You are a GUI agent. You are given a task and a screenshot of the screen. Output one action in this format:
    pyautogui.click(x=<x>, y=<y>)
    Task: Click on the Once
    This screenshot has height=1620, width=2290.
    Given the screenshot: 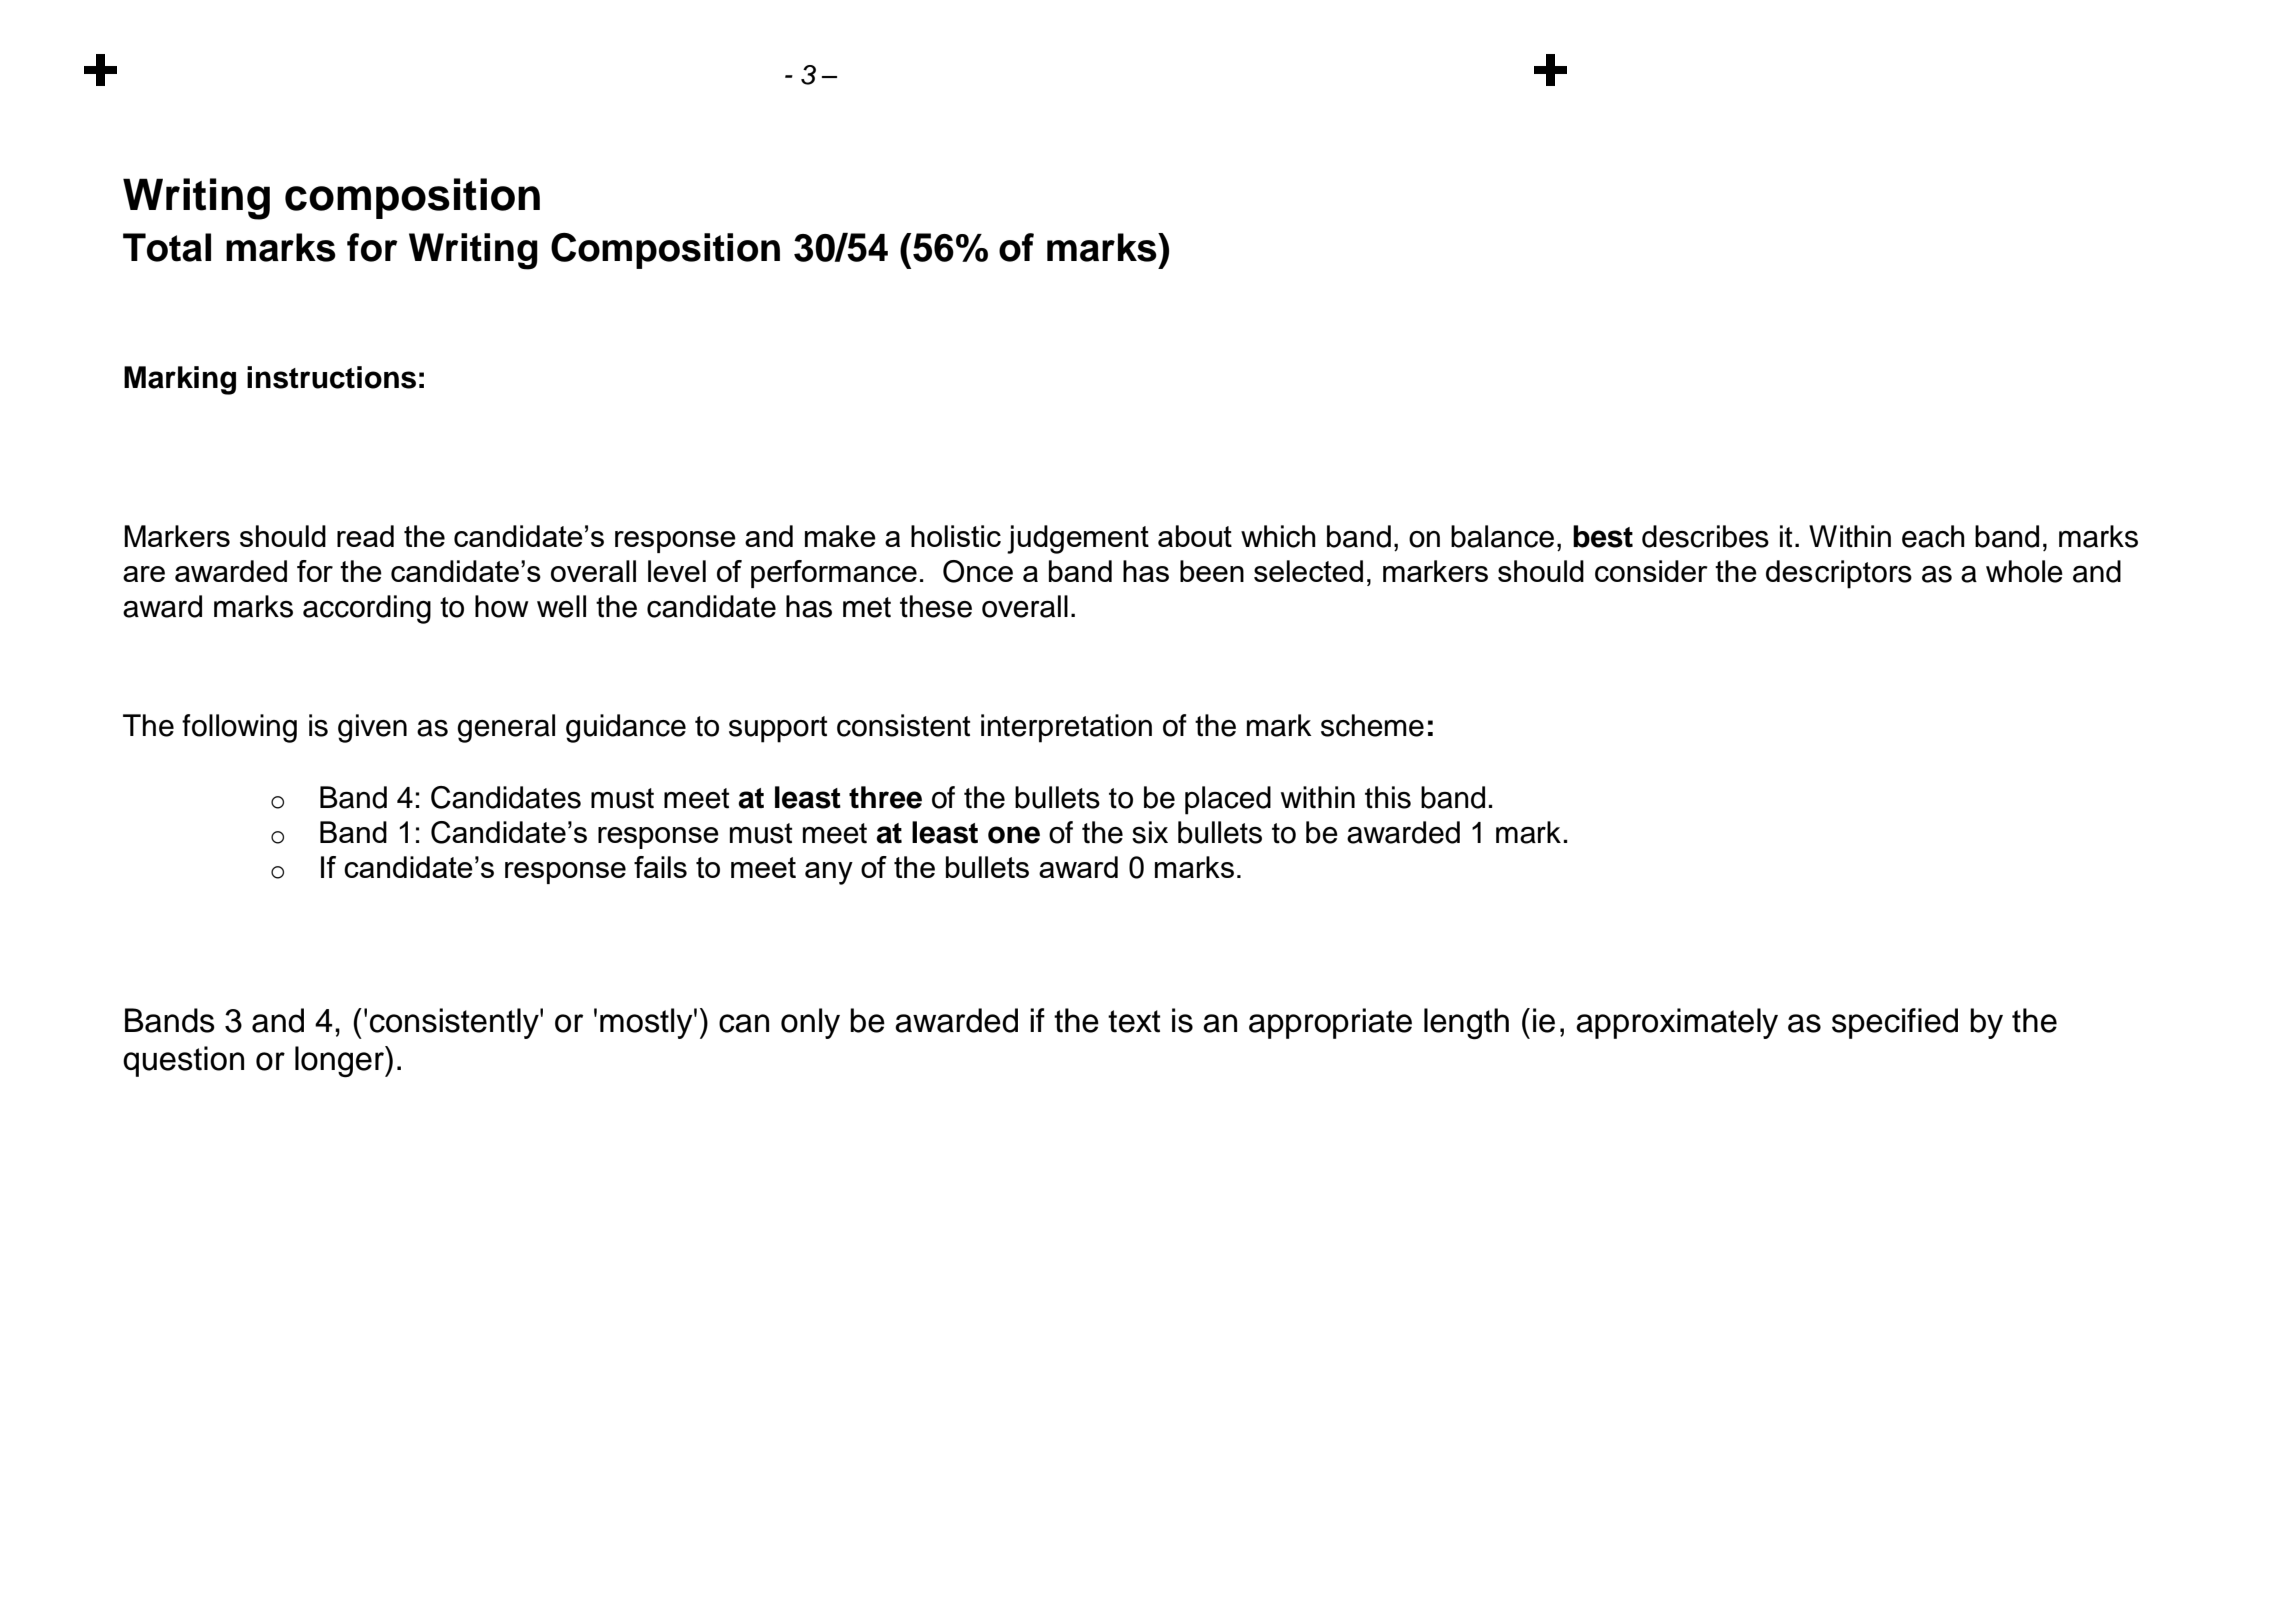 What is the action you would take?
    pyautogui.click(x=978, y=571)
